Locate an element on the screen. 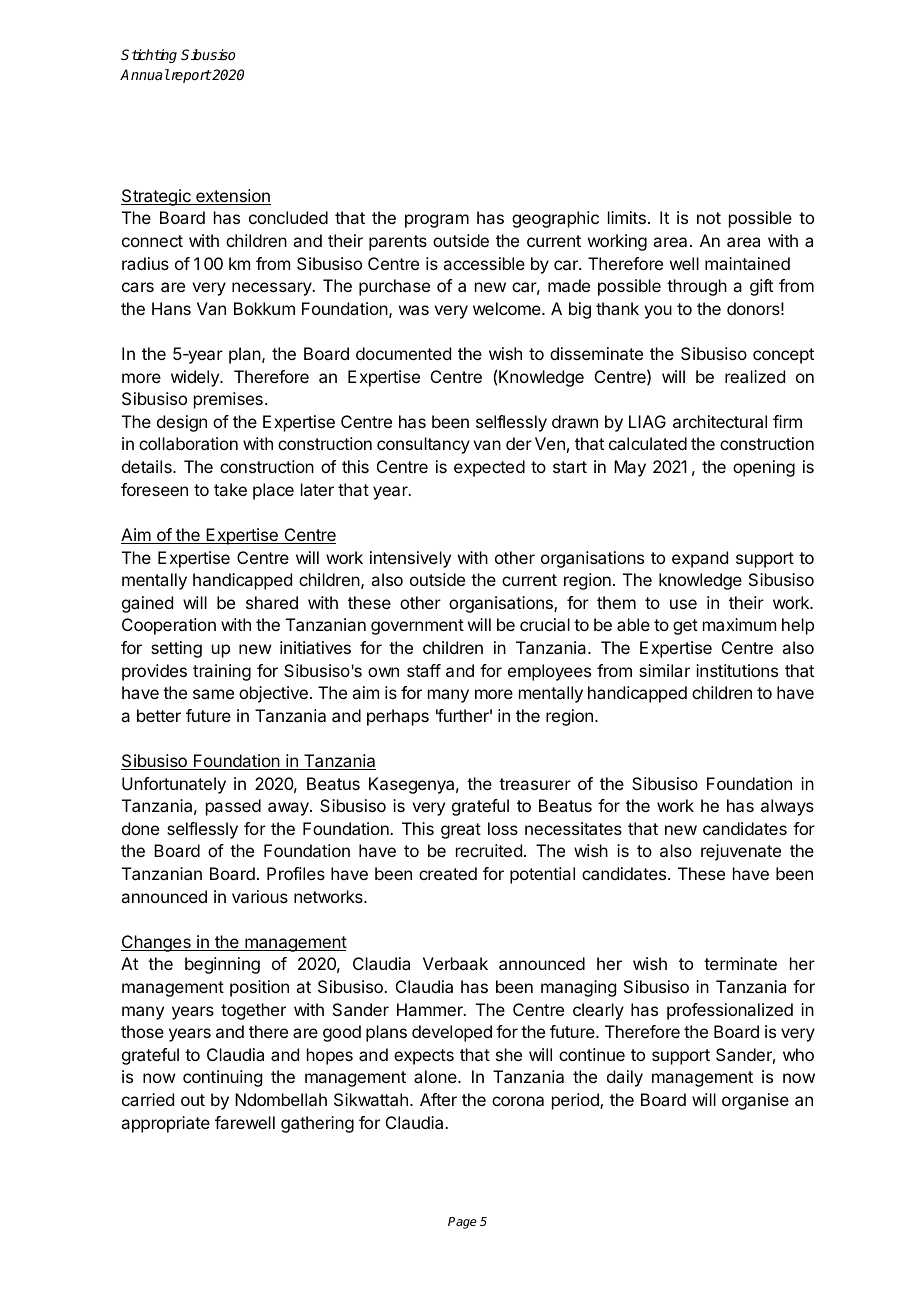 This screenshot has height=1308, width=924. opening is located at coordinates (764, 468).
